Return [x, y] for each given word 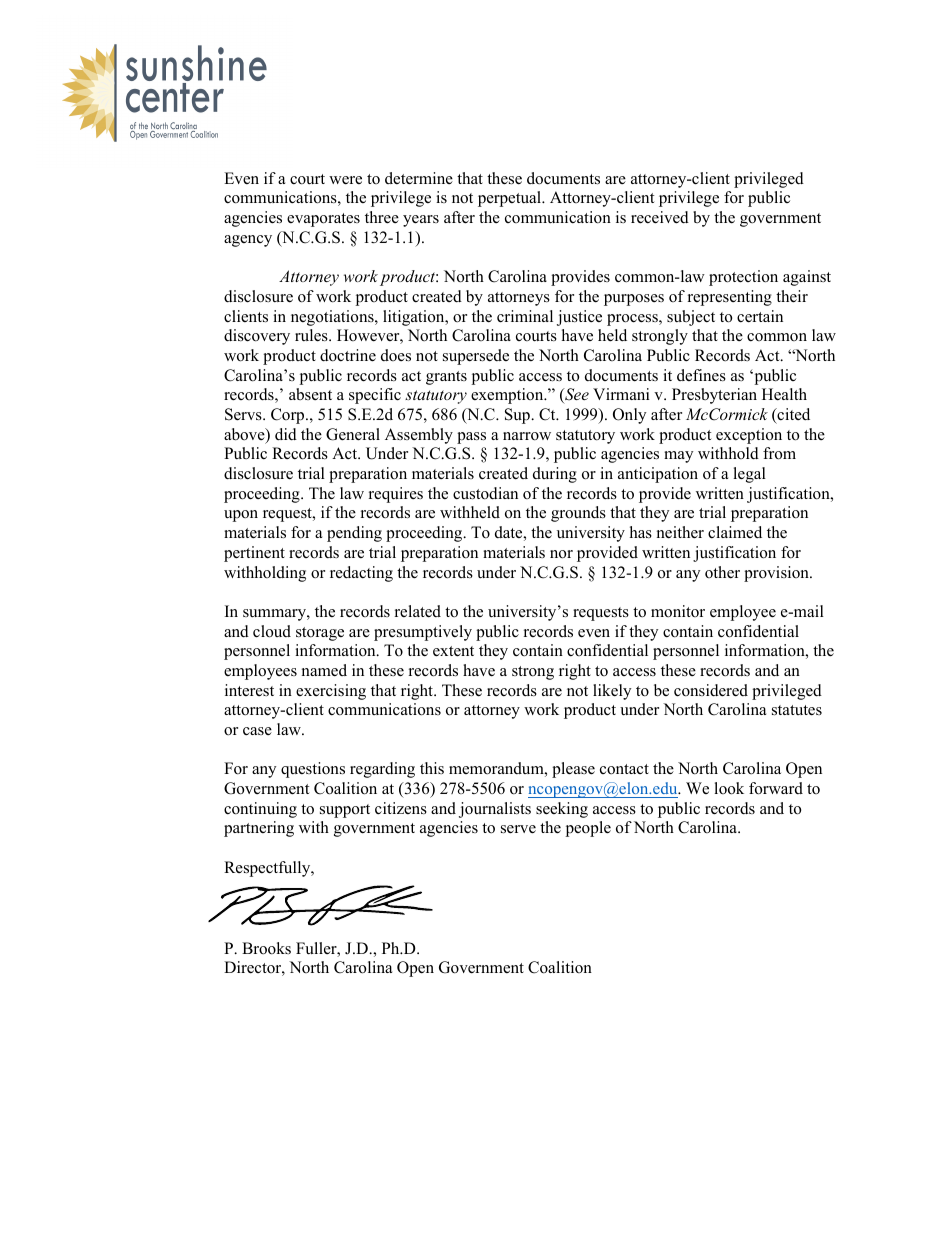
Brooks [266, 948]
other [722, 572]
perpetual [511, 199]
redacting [361, 574]
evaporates [323, 220]
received [660, 217]
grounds [578, 514]
